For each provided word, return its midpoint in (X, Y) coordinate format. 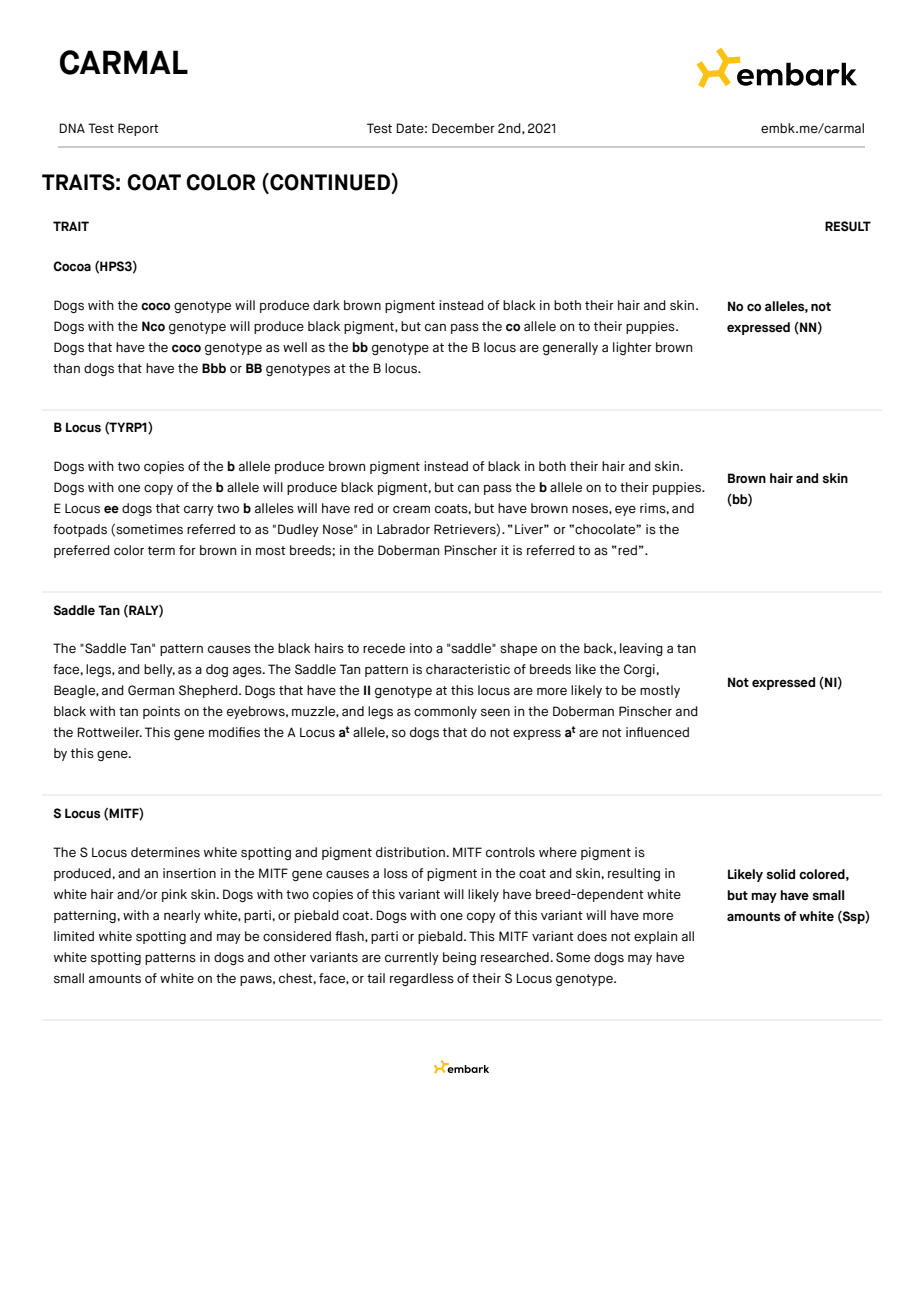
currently (412, 958)
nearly (182, 916)
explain (655, 937)
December (463, 128)
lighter (632, 348)
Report (138, 129)
